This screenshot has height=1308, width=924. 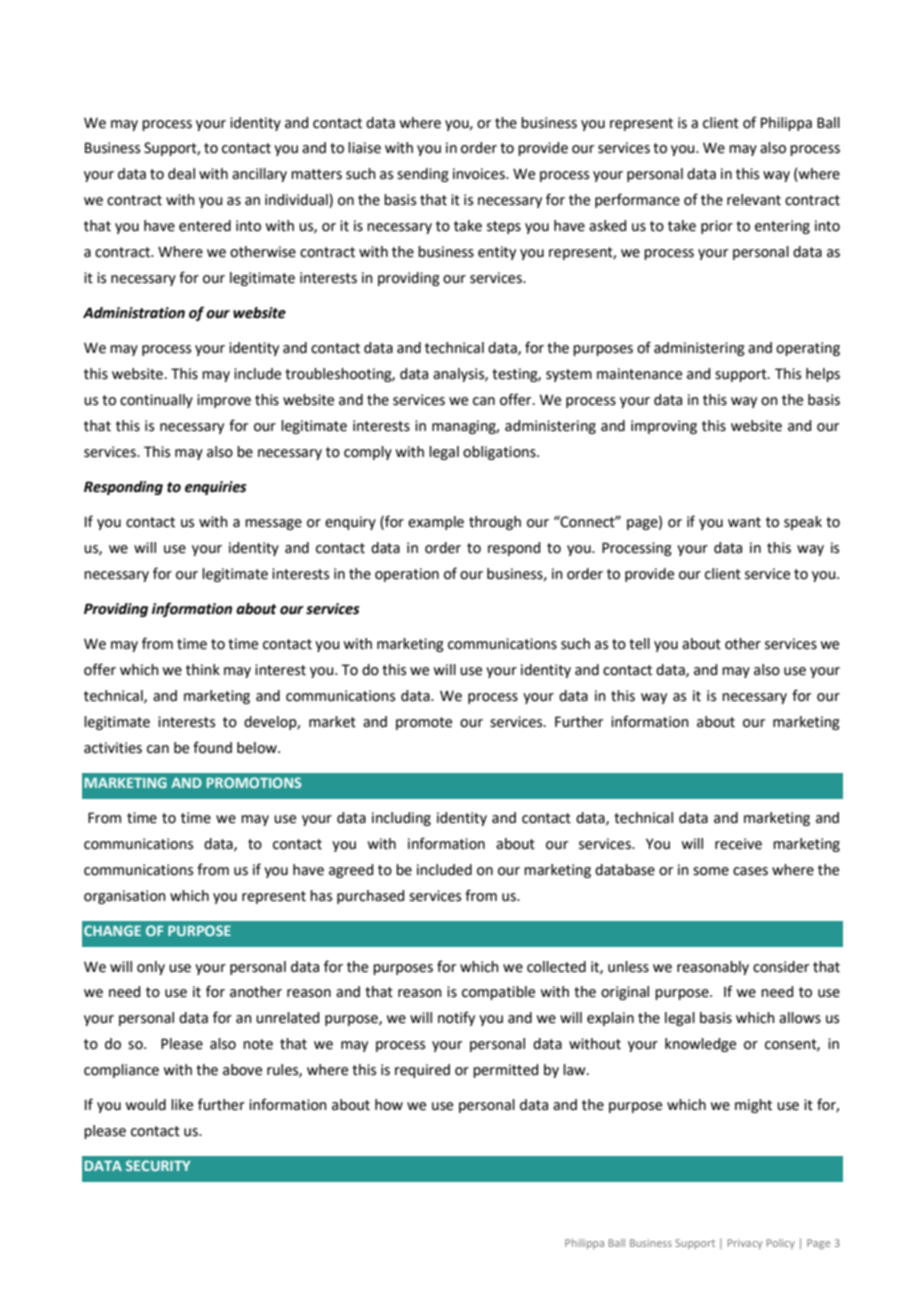 What do you see at coordinates (407, 575) in the screenshot?
I see `operation` at bounding box center [407, 575].
